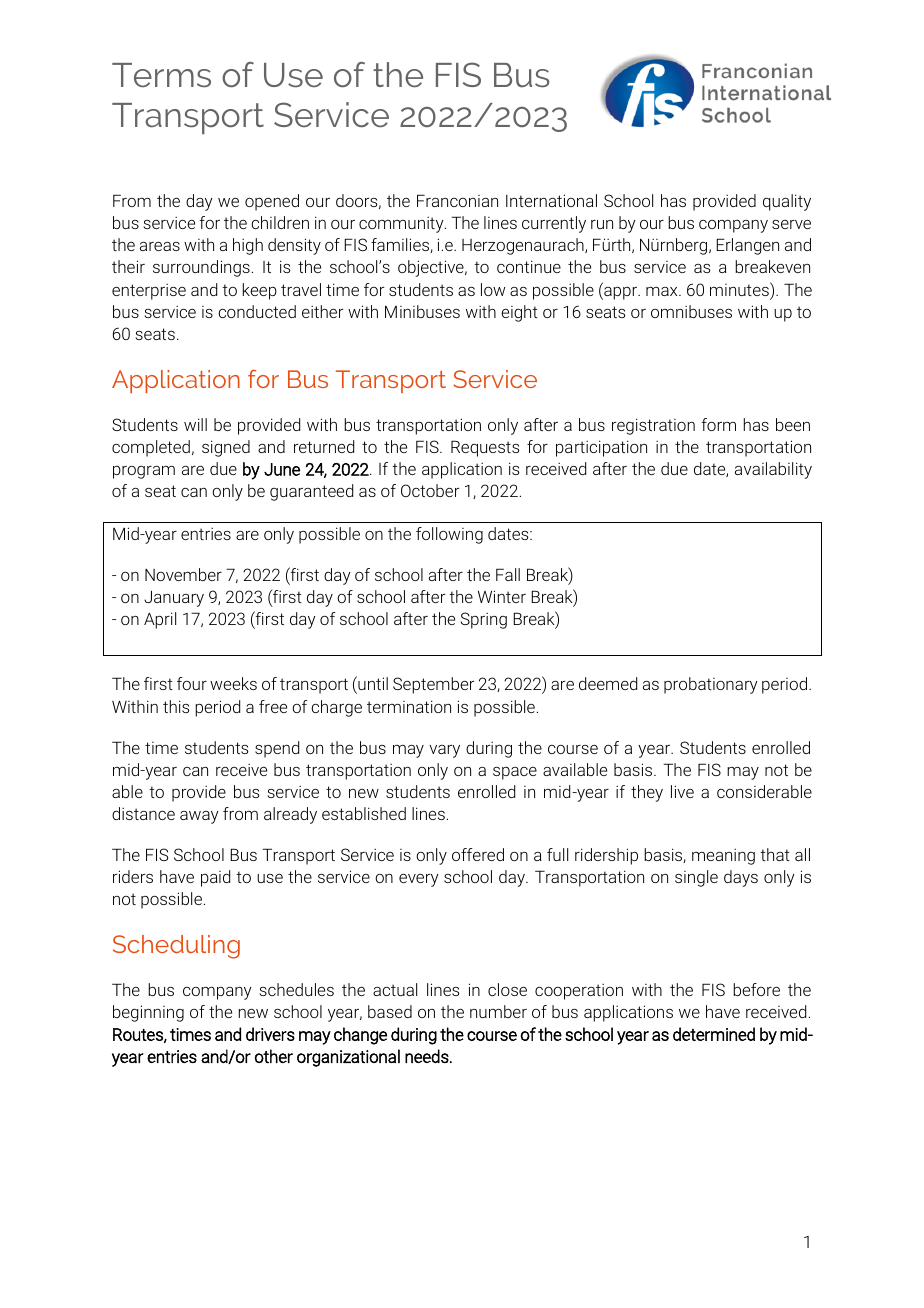 Image resolution: width=924 pixels, height=1308 pixels. Describe the element at coordinates (711, 685) in the screenshot. I see `probationary` at that location.
